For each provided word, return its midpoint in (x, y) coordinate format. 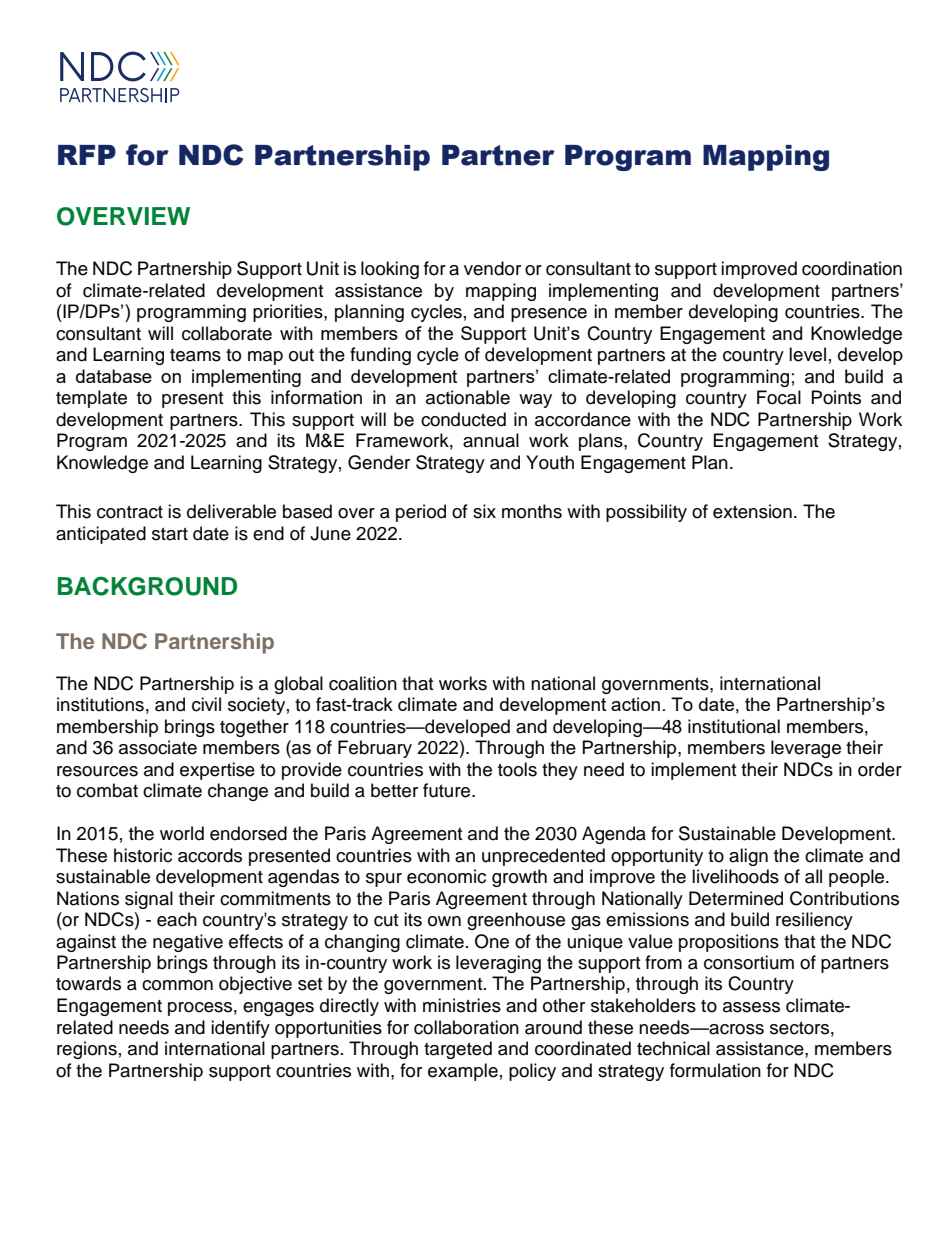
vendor (492, 268)
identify (240, 1029)
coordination (852, 268)
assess (751, 1007)
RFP (87, 155)
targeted (458, 1050)
